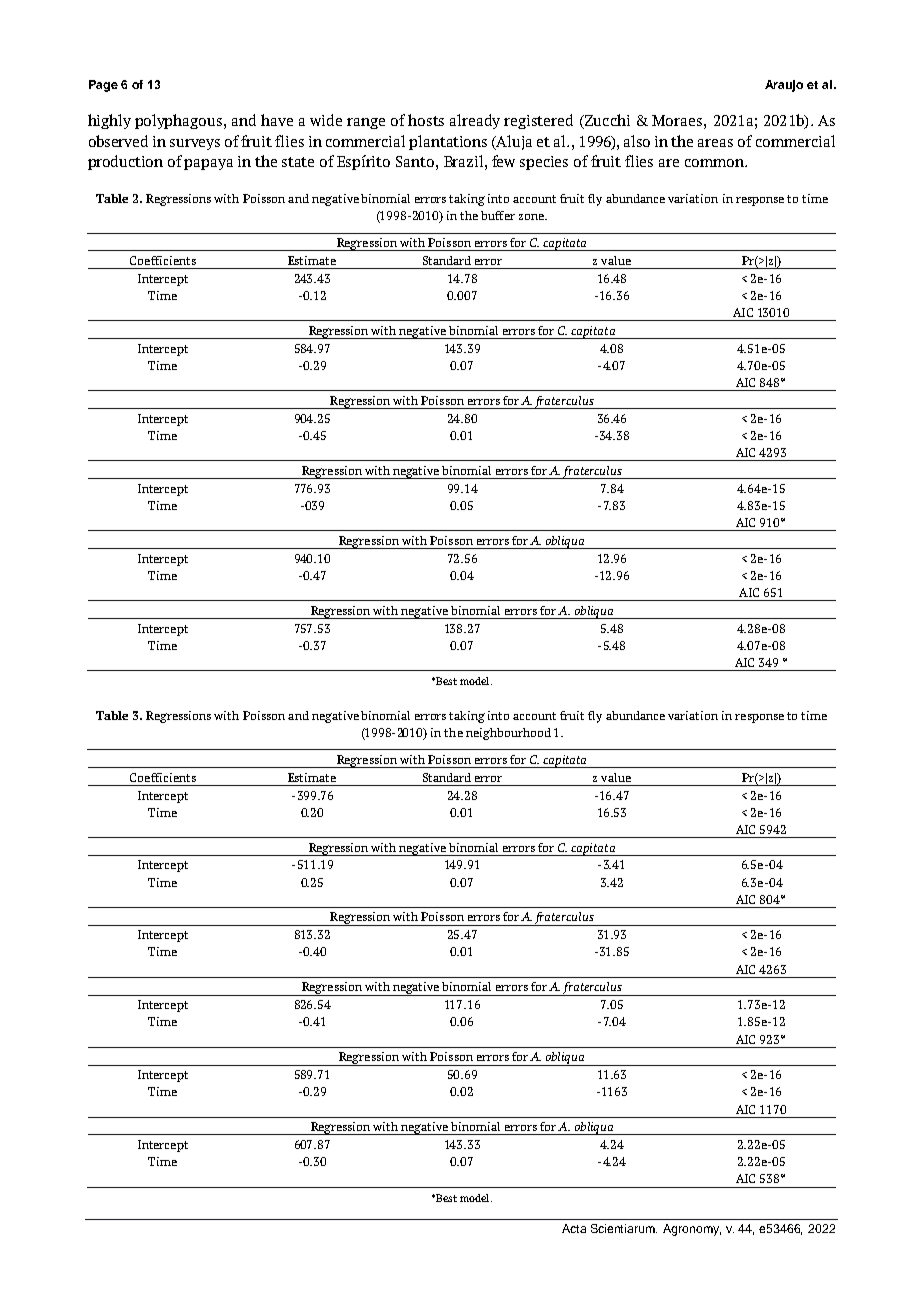 The height and width of the screenshot is (1308, 924). Describe the element at coordinates (637, 141) in the screenshot. I see `also` at that location.
